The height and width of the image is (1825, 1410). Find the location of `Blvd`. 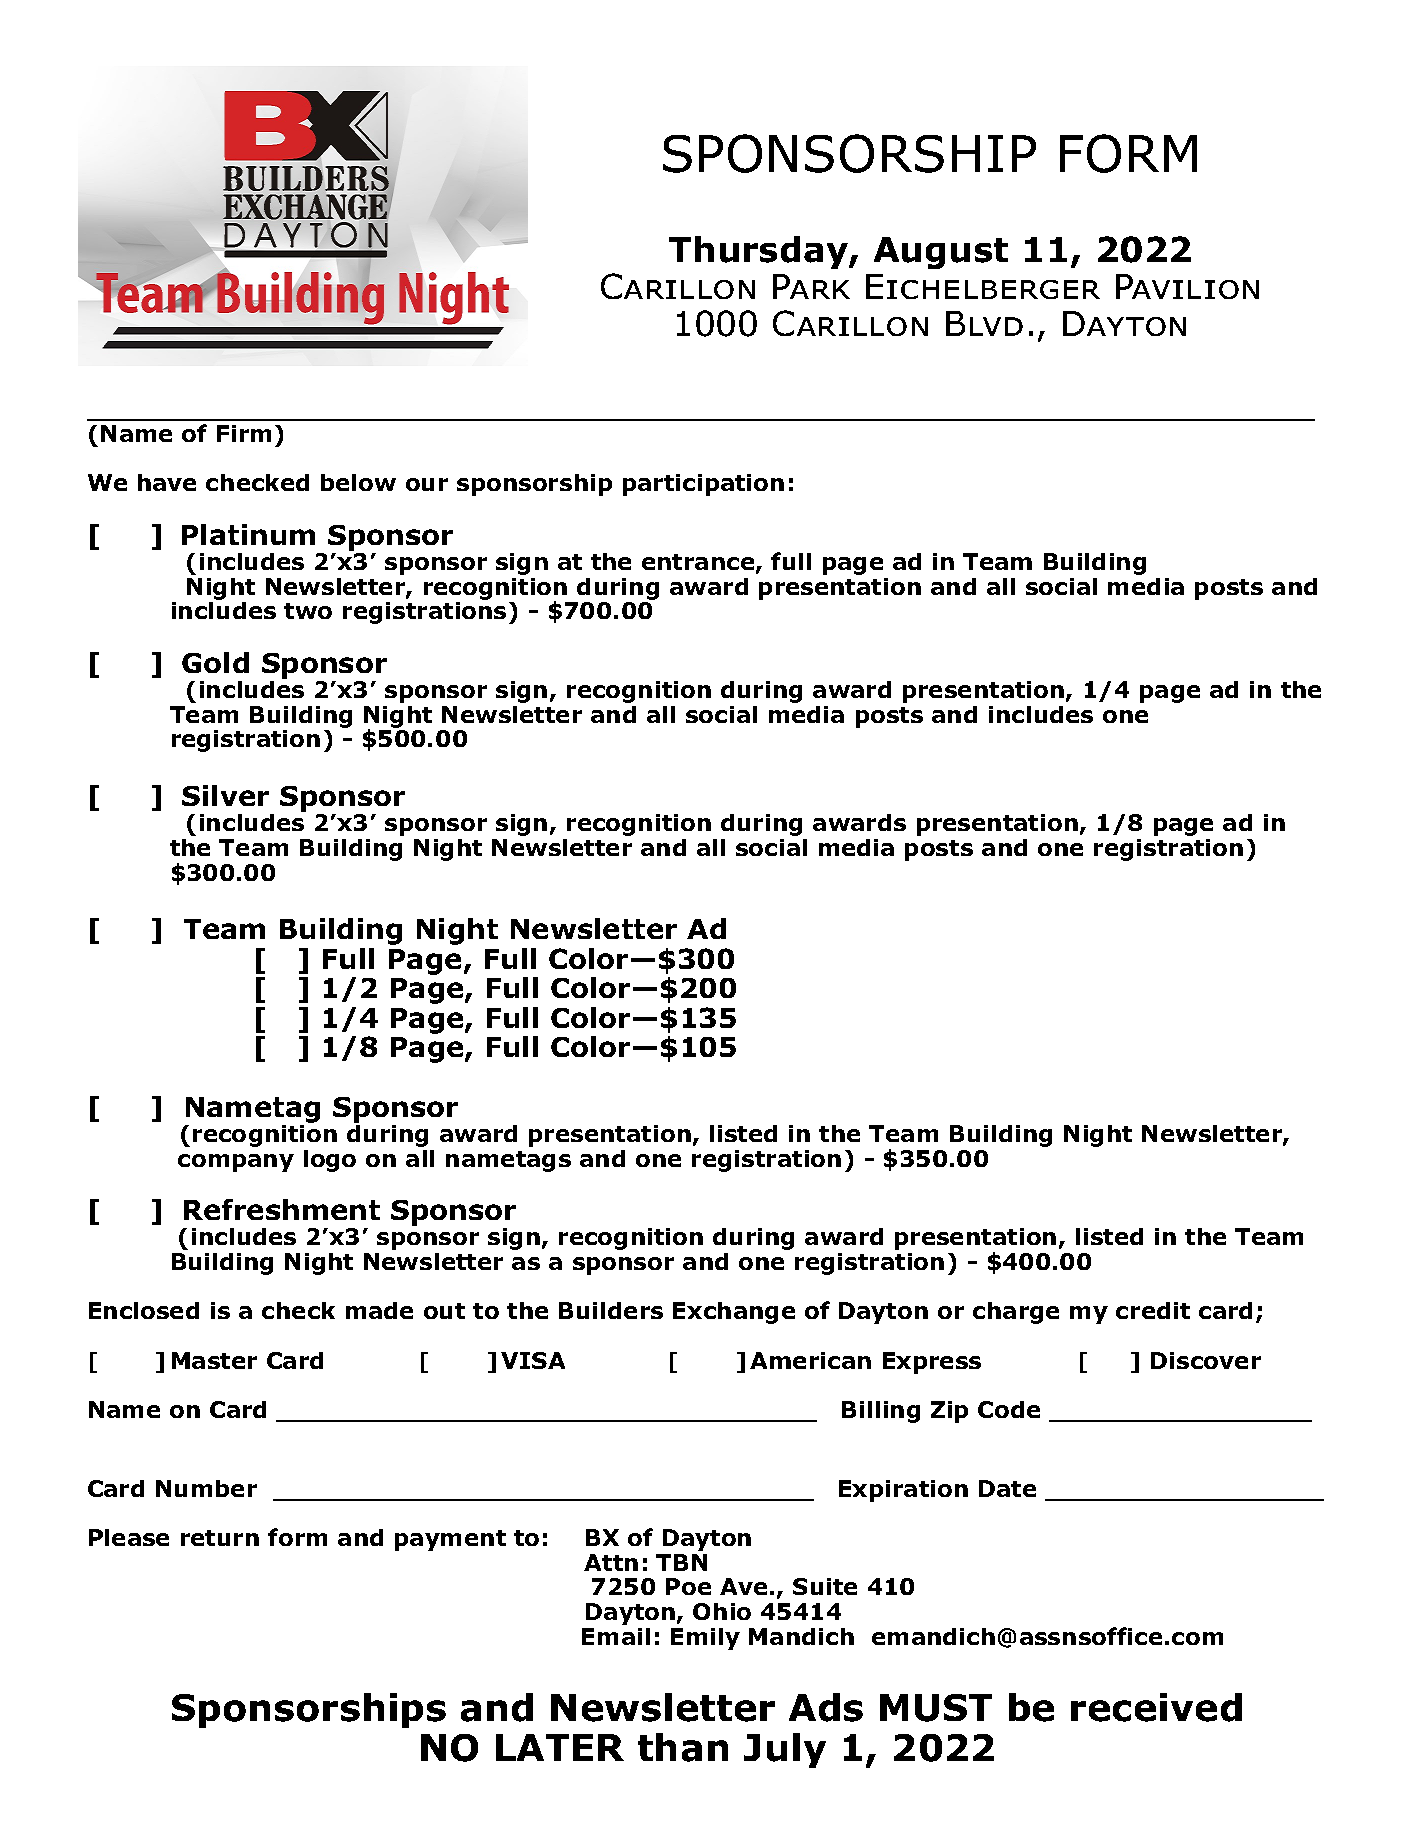

Blvd is located at coordinates (984, 323).
